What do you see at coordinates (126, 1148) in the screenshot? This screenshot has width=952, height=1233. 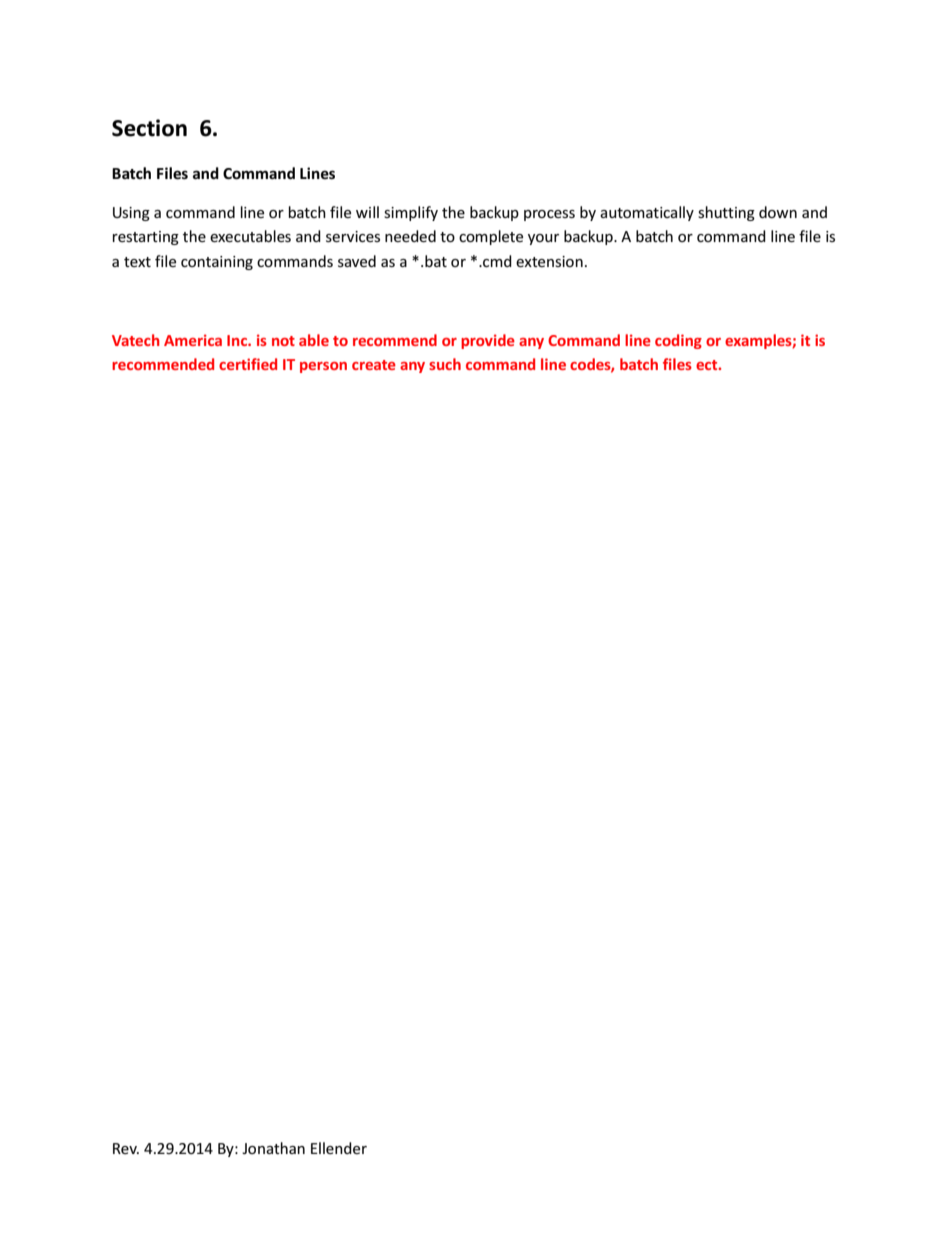 I see `Rev` at bounding box center [126, 1148].
